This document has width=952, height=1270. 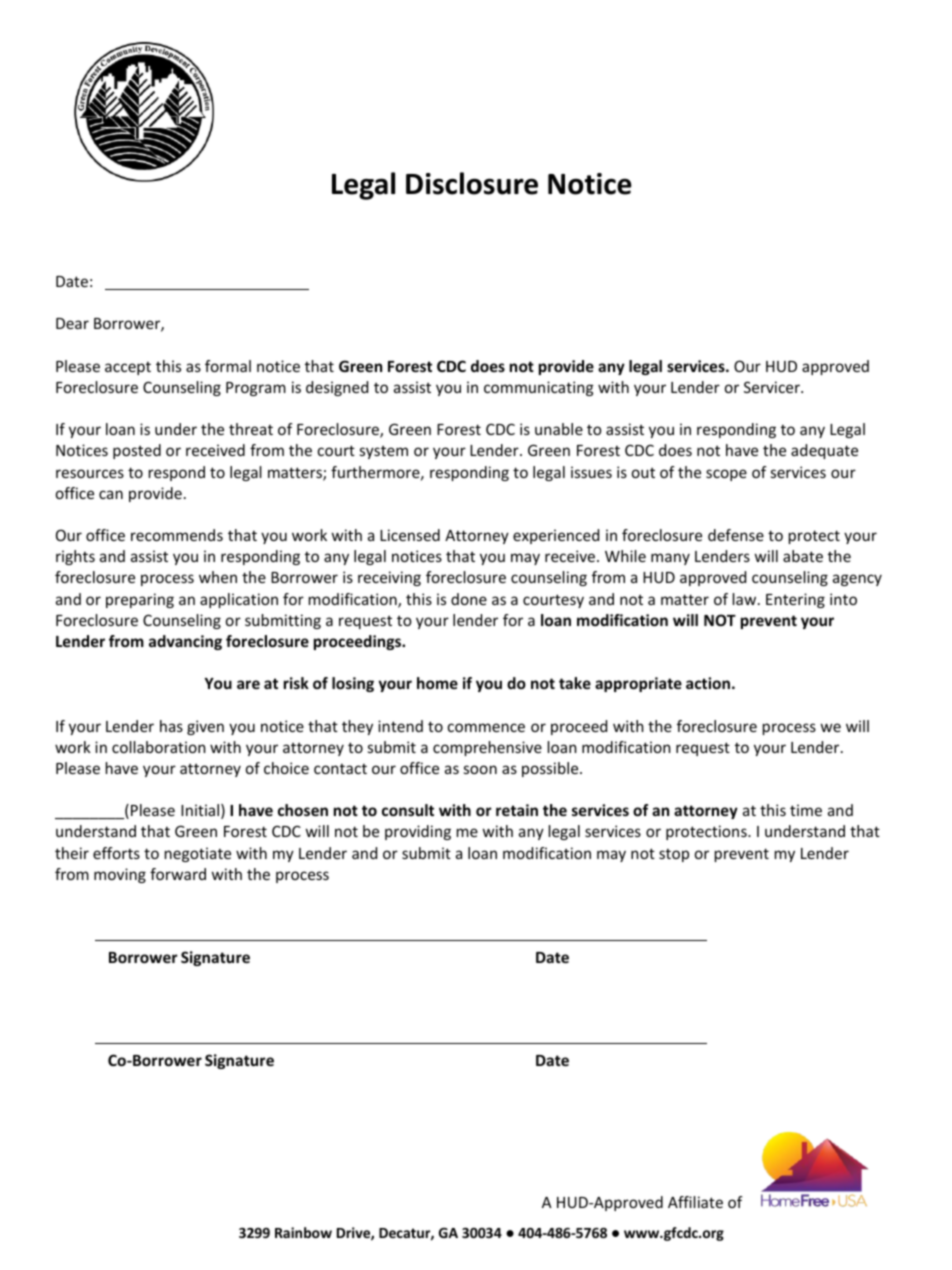 I want to click on moving, so click(x=120, y=875).
